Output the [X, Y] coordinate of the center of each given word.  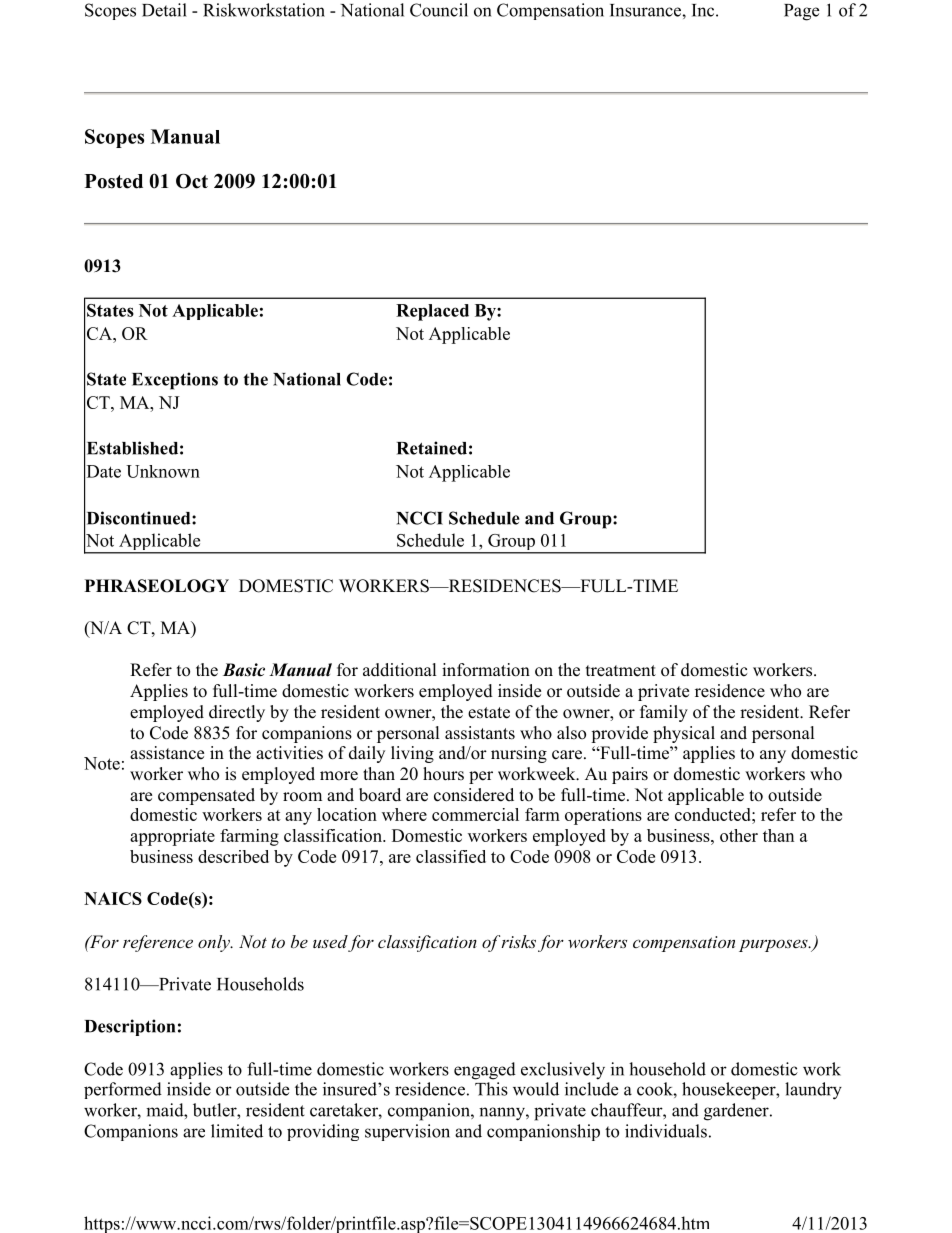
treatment [621, 671]
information [486, 670]
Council [439, 10]
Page [801, 12]
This [491, 1089]
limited [237, 1131]
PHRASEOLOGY [157, 586]
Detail [164, 10]
